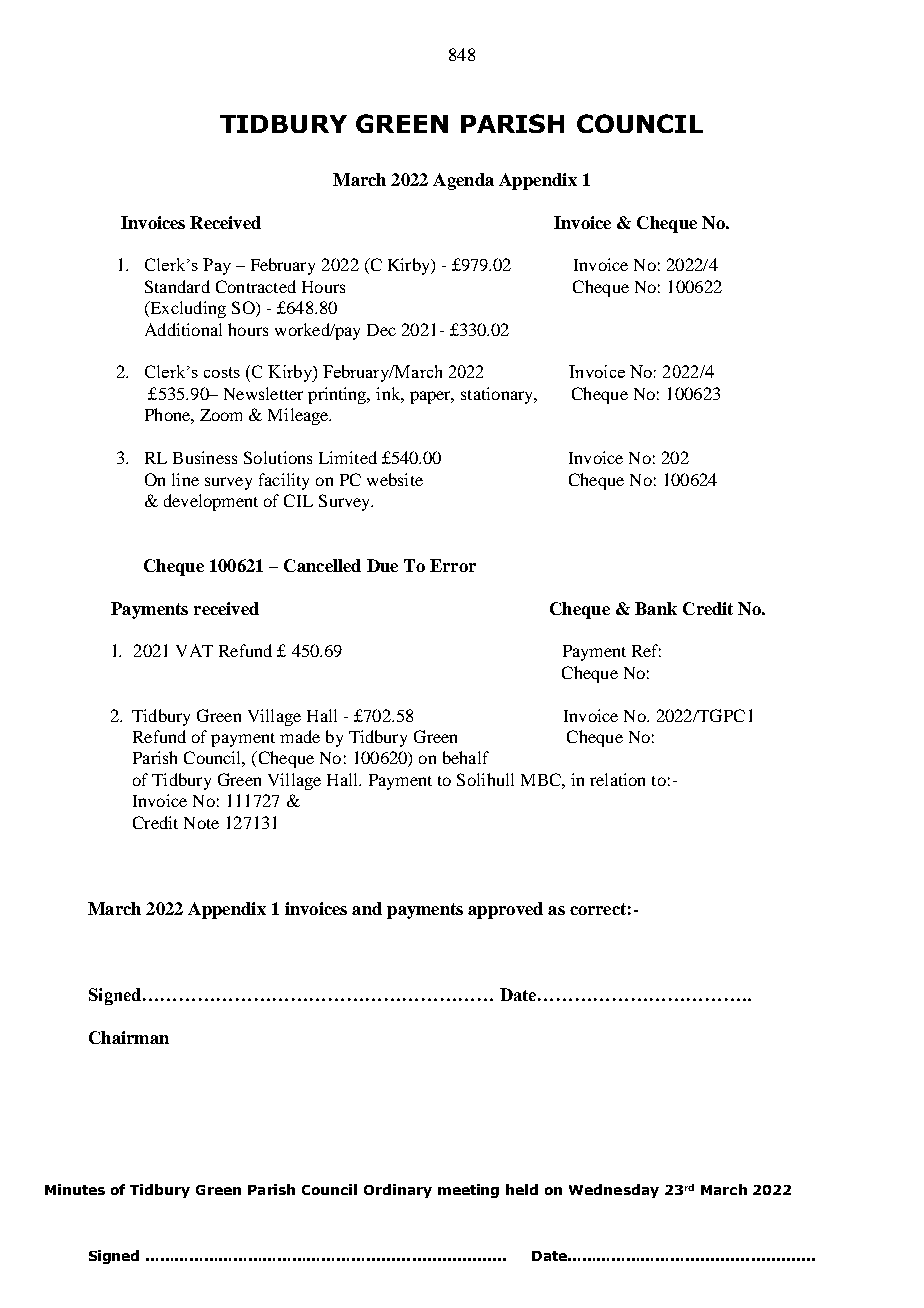  Describe the element at coordinates (614, 1191) in the image. I see `Wednesday` at that location.
